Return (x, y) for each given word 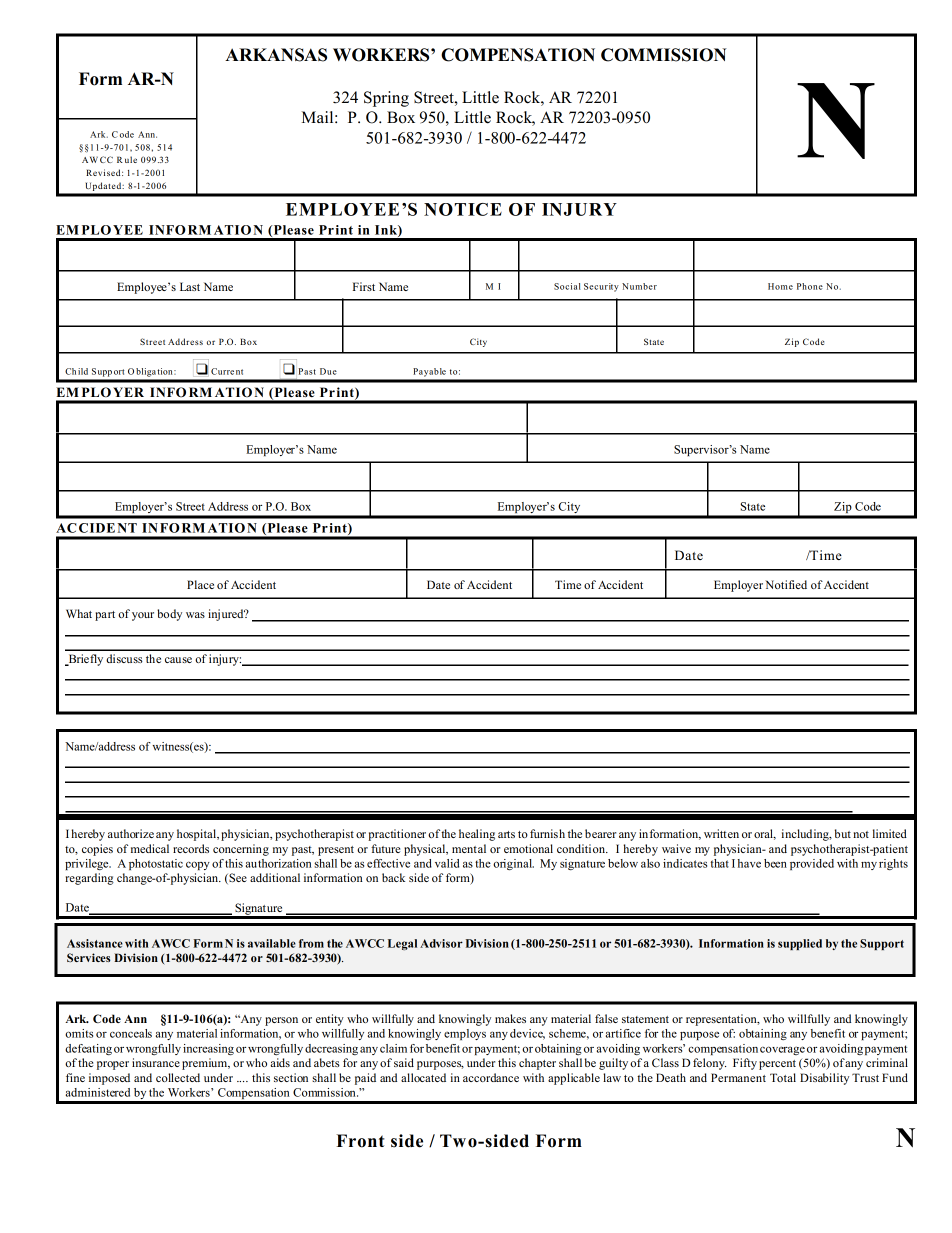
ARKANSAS (276, 55)
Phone (810, 286)
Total (783, 1077)
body (169, 615)
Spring (386, 99)
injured (227, 615)
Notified (786, 584)
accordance (491, 1077)
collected (178, 1077)
